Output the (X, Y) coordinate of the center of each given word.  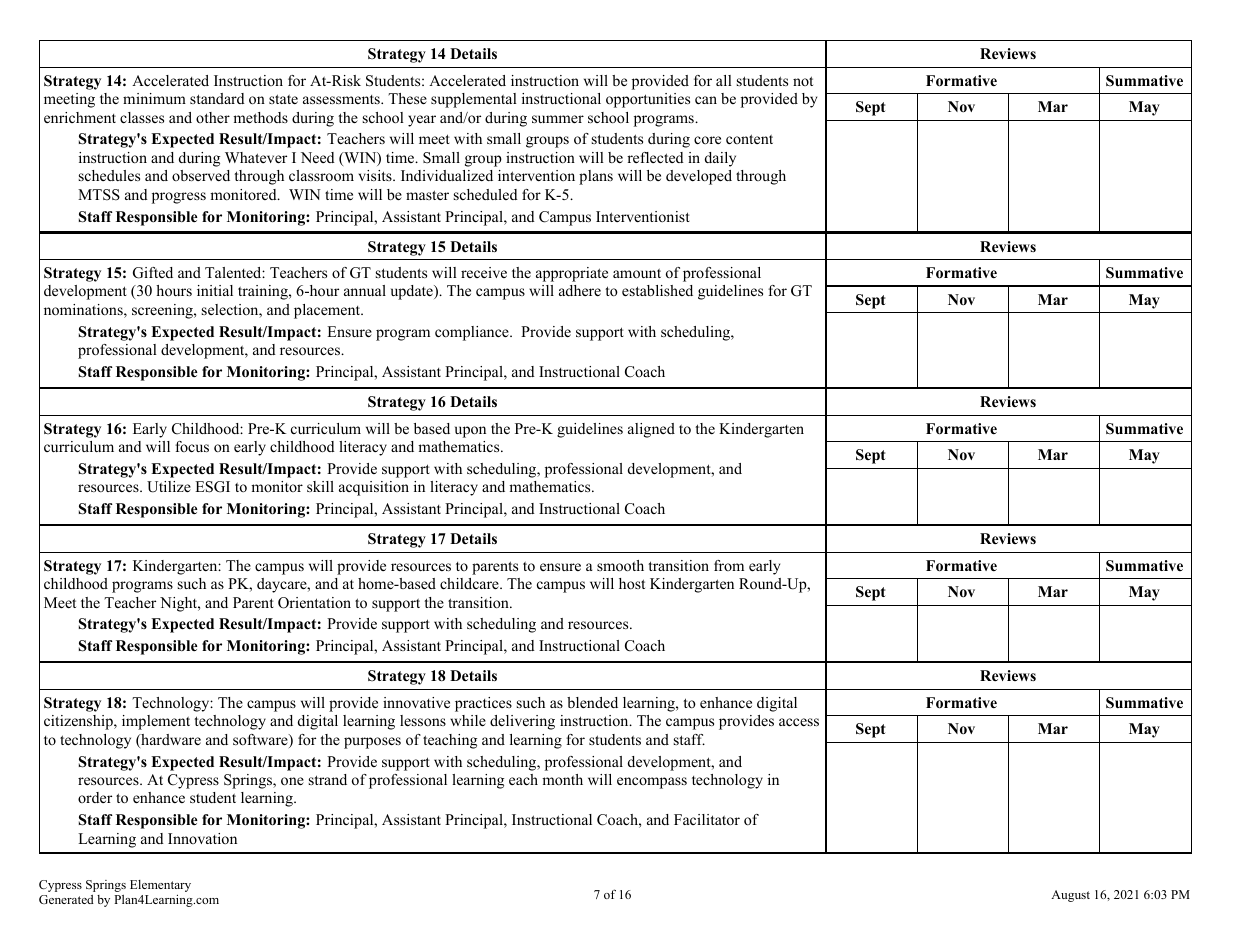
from (729, 565)
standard (217, 98)
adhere (580, 290)
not (803, 81)
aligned (651, 430)
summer (558, 119)
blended (592, 702)
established (657, 290)
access (799, 722)
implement (156, 722)
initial (215, 290)
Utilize (169, 487)
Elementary (160, 886)
